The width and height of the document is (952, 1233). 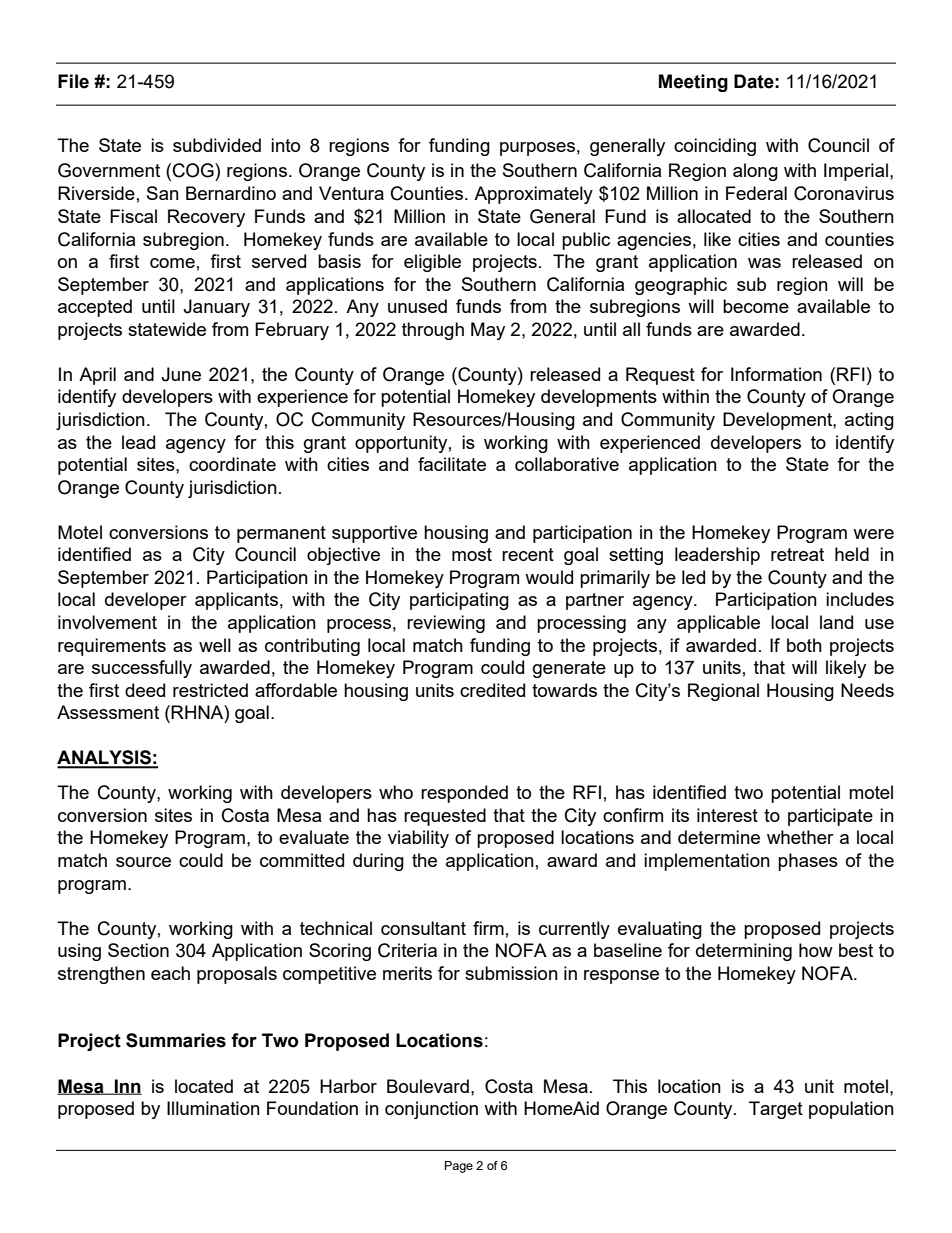 I want to click on coinciding, so click(x=715, y=147).
